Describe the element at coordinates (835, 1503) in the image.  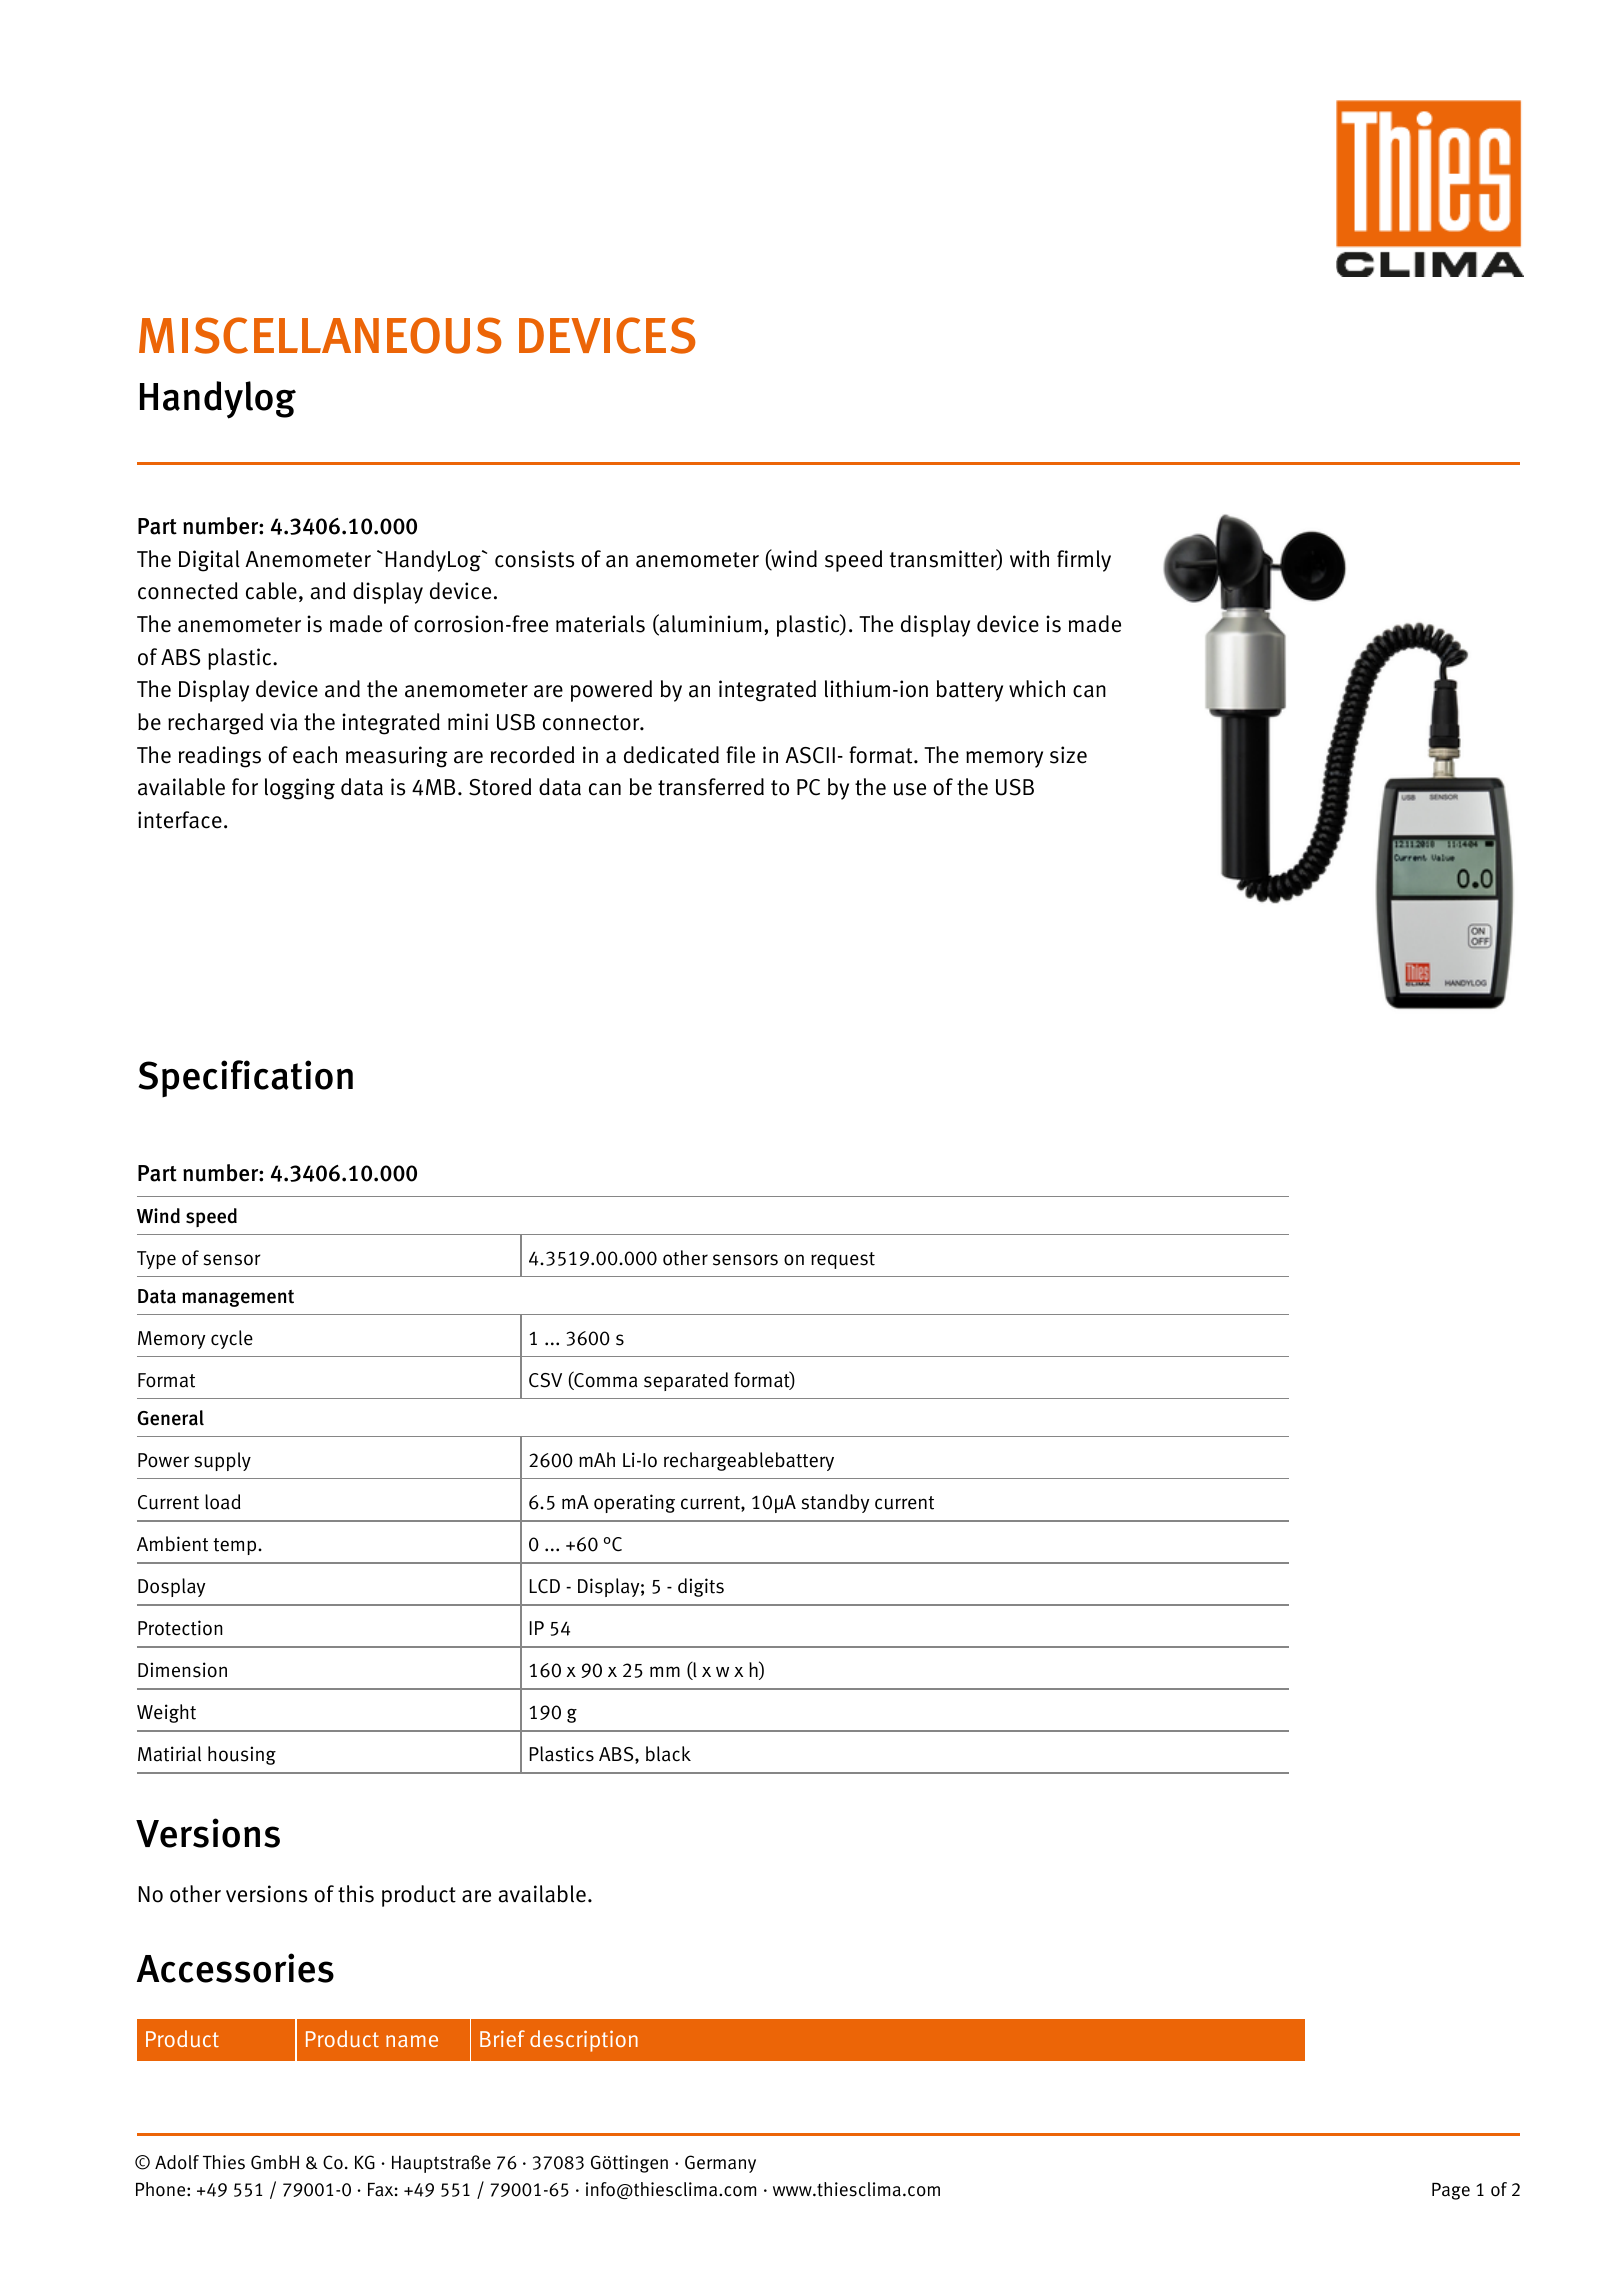
I see `standby` at that location.
